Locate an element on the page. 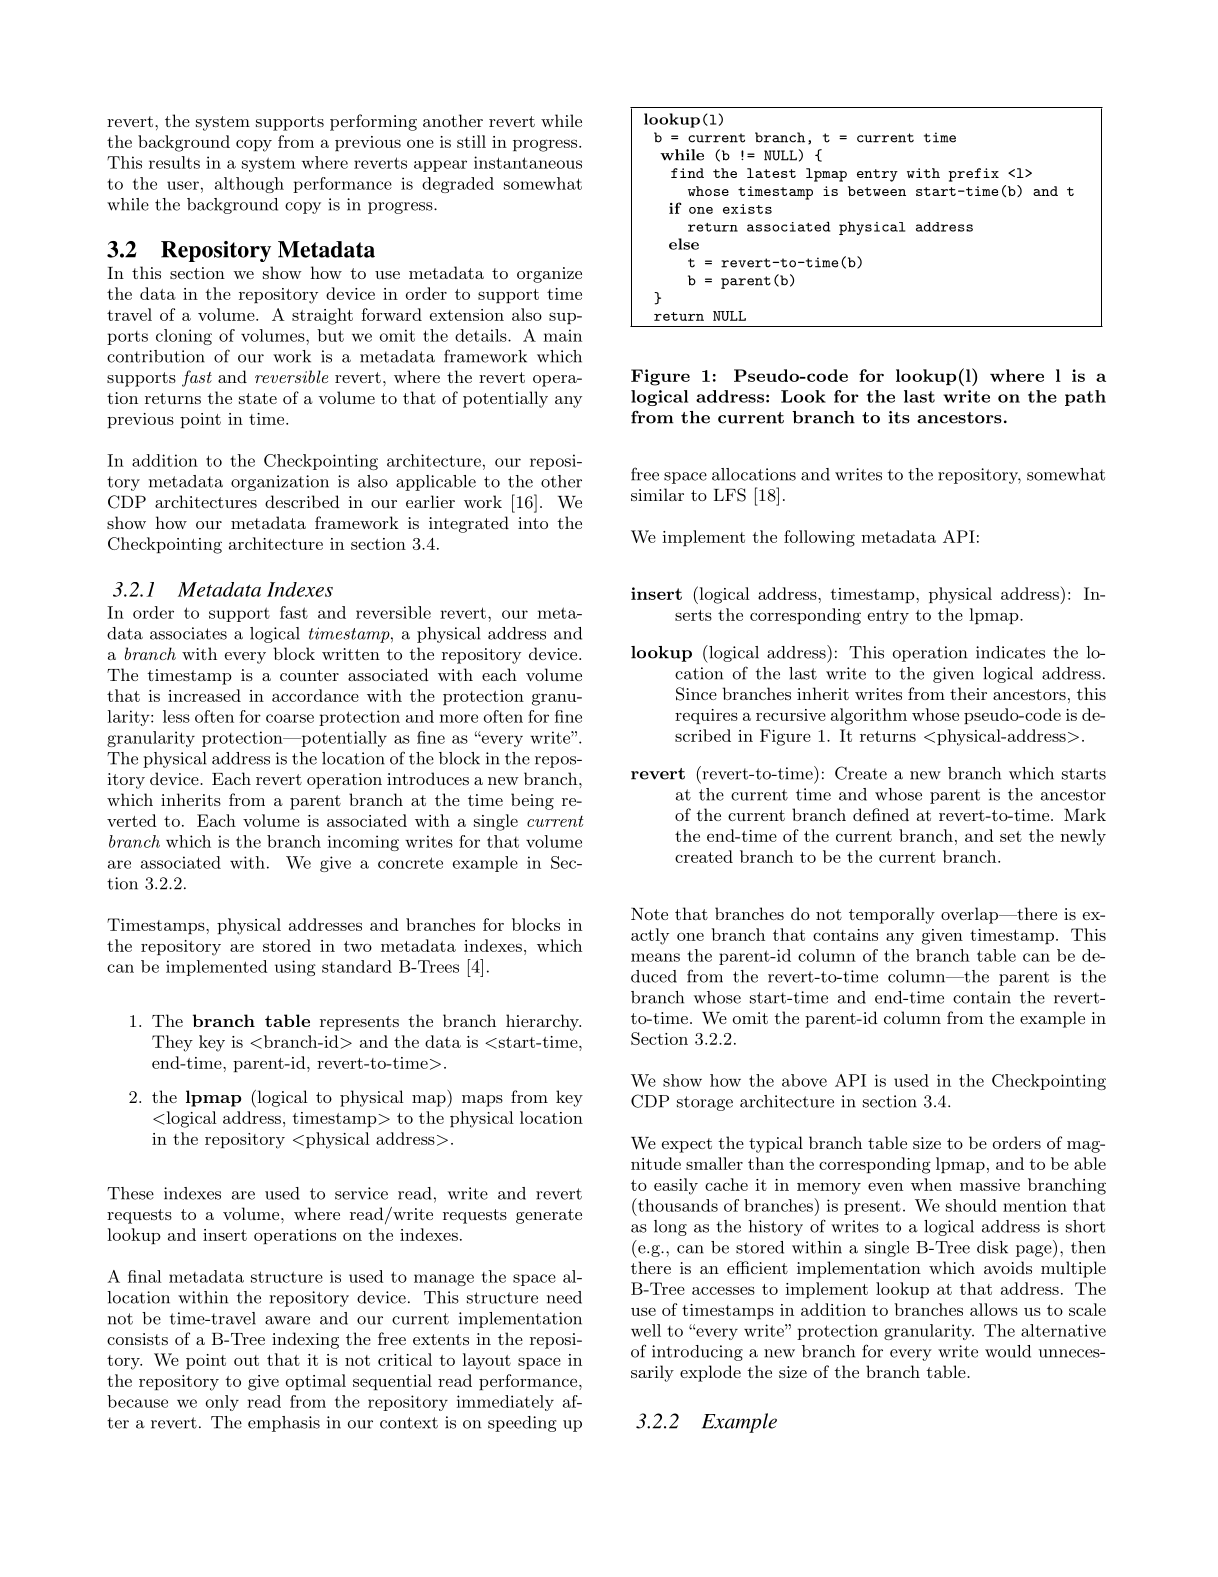  prefix is located at coordinates (974, 175).
